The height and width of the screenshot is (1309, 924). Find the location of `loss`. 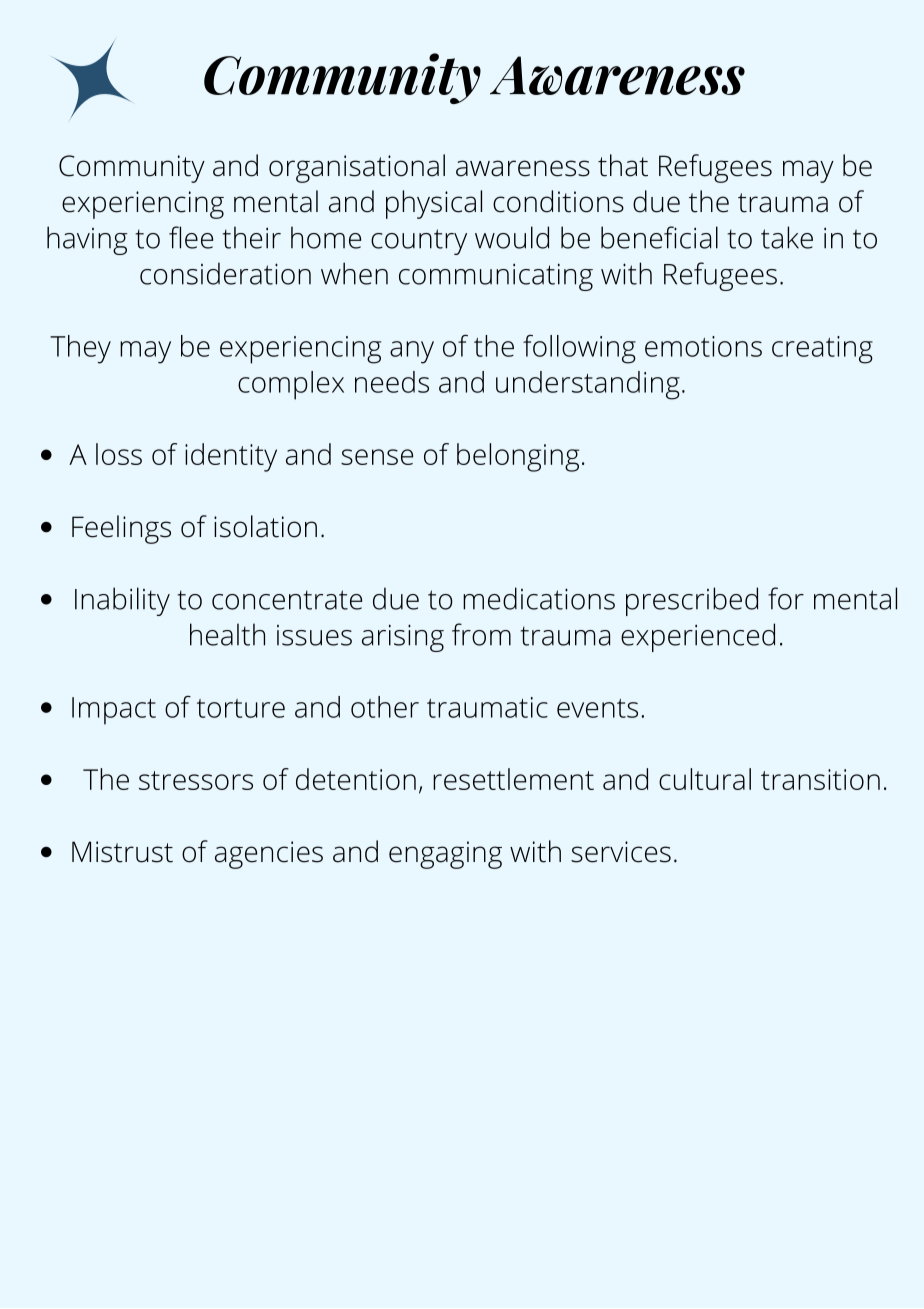

loss is located at coordinates (119, 454).
